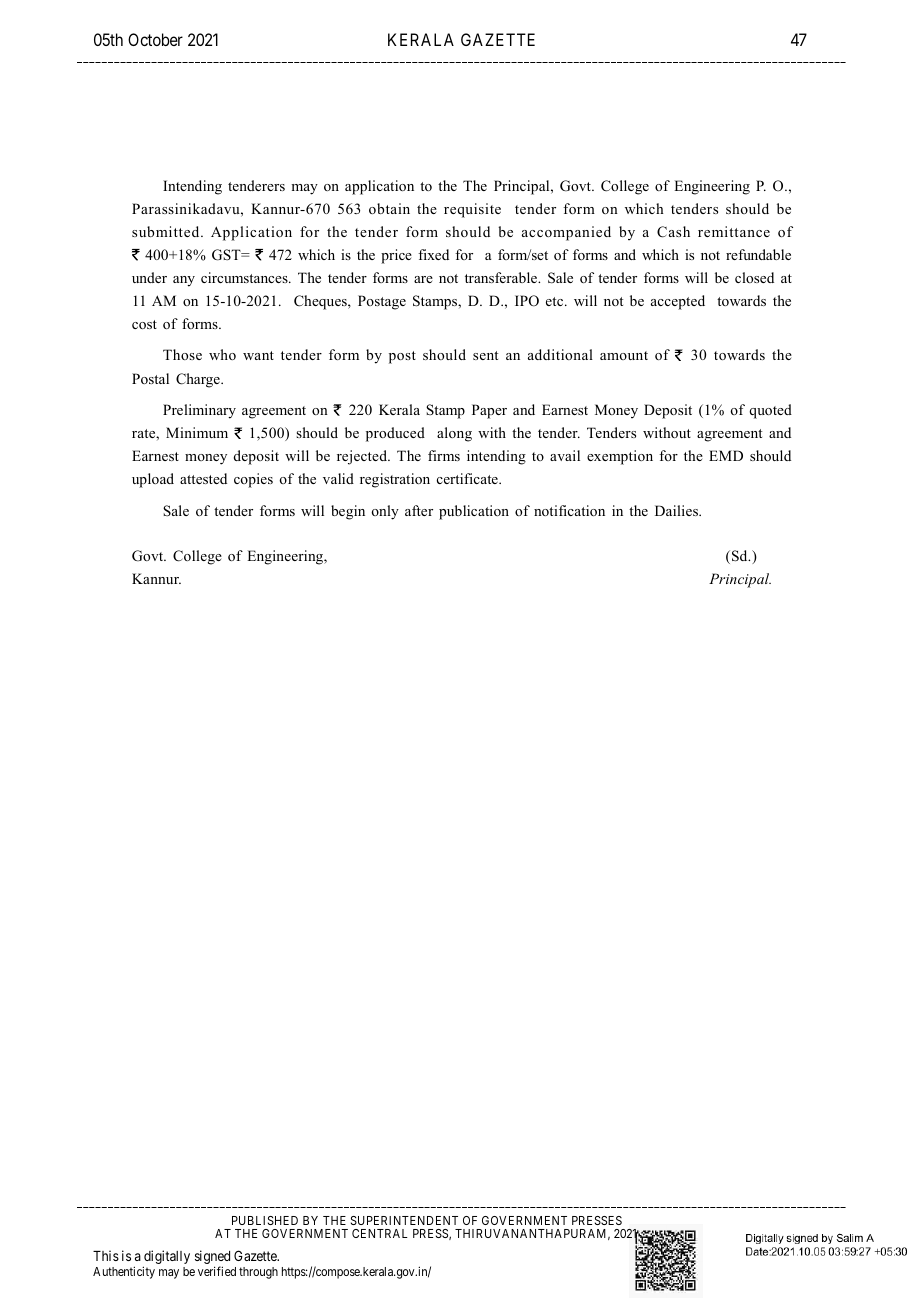 The image size is (924, 1308). I want to click on requisite, so click(472, 210).
